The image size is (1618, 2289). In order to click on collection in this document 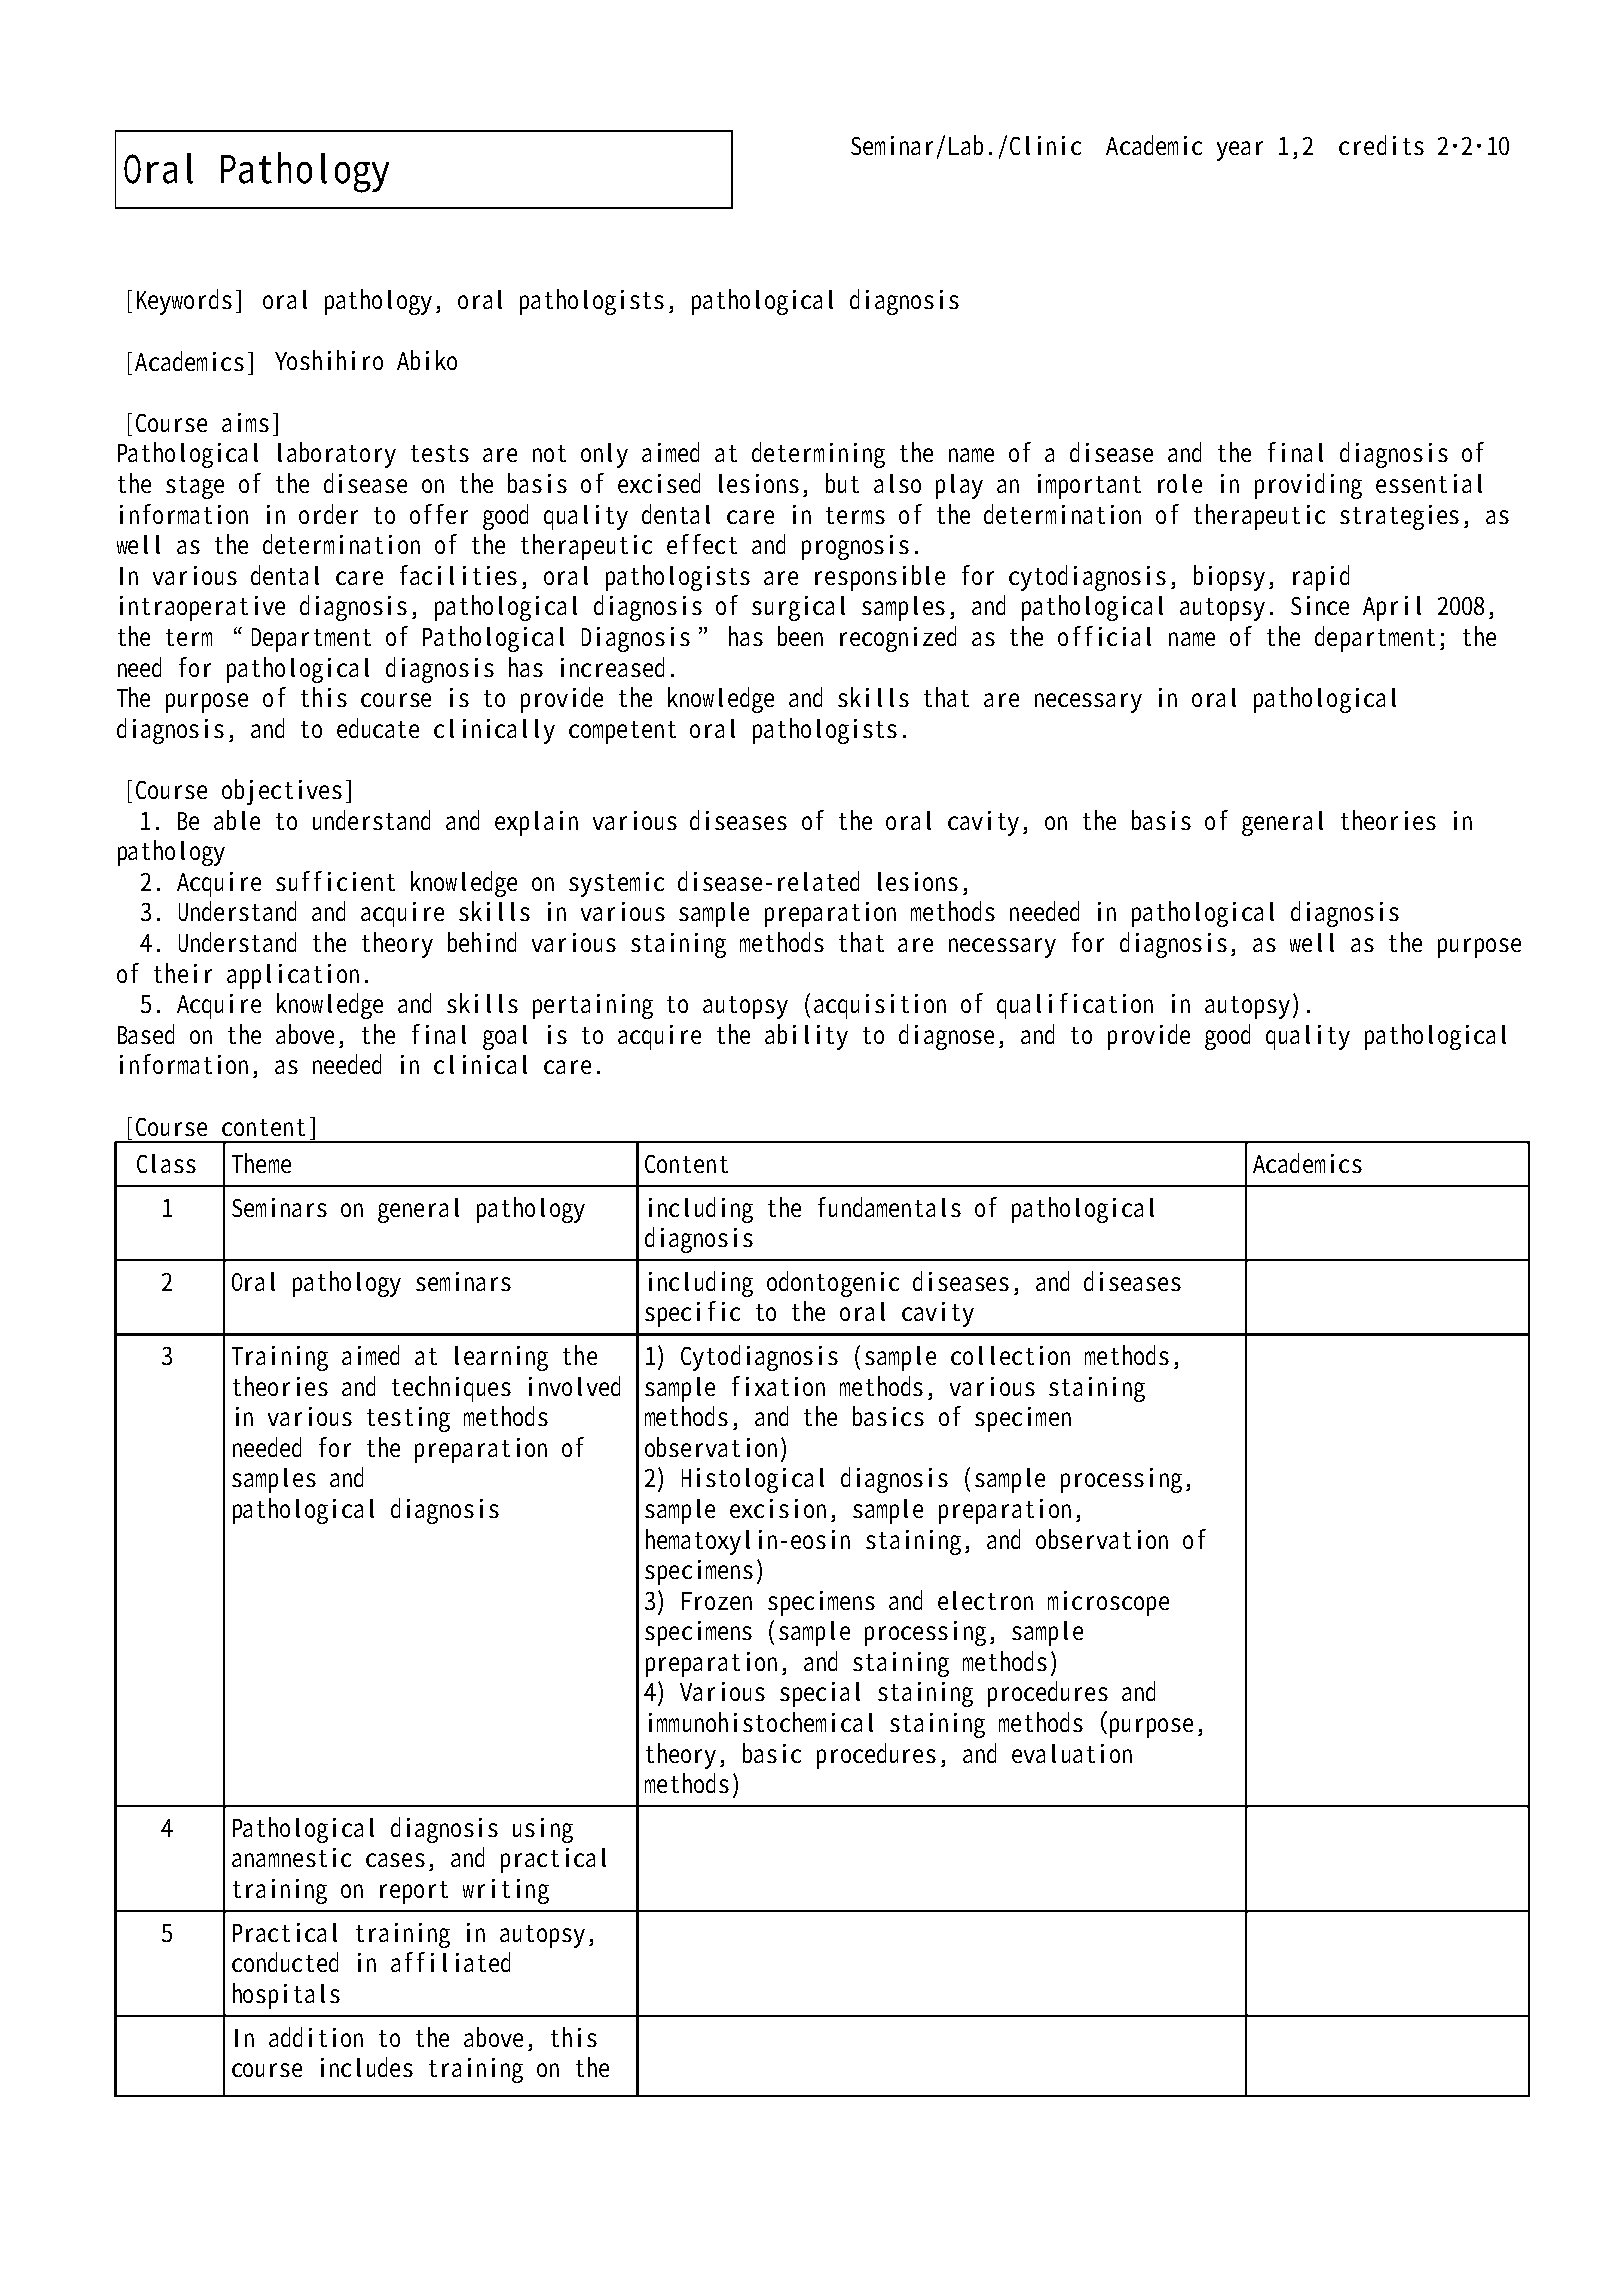, I will do `click(1010, 1355)`.
